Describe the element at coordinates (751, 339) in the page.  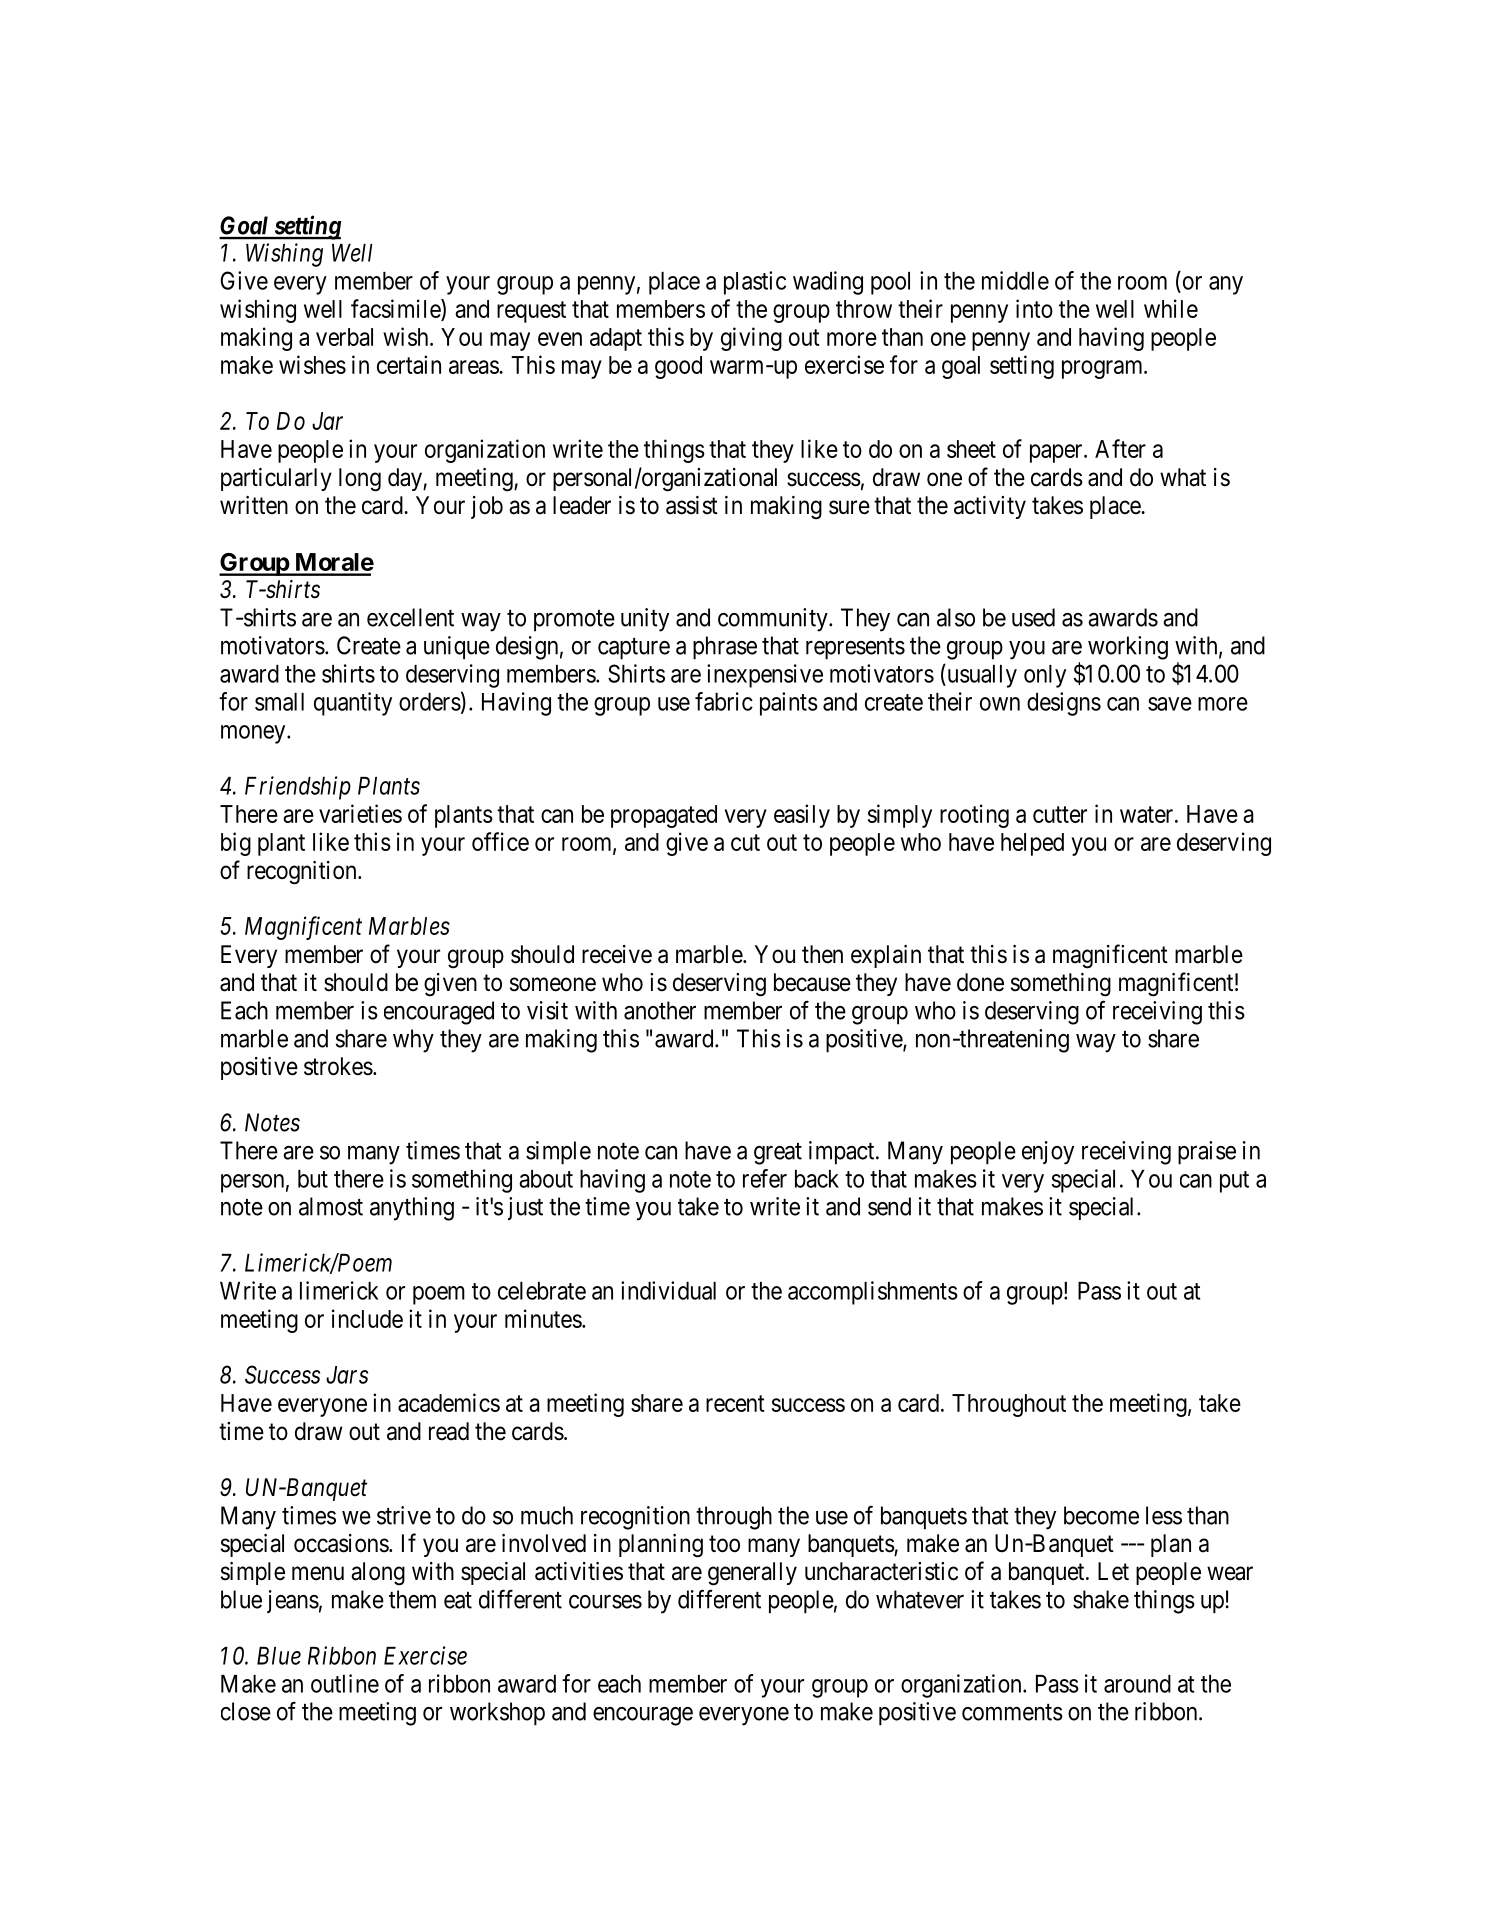
I see `giving` at that location.
